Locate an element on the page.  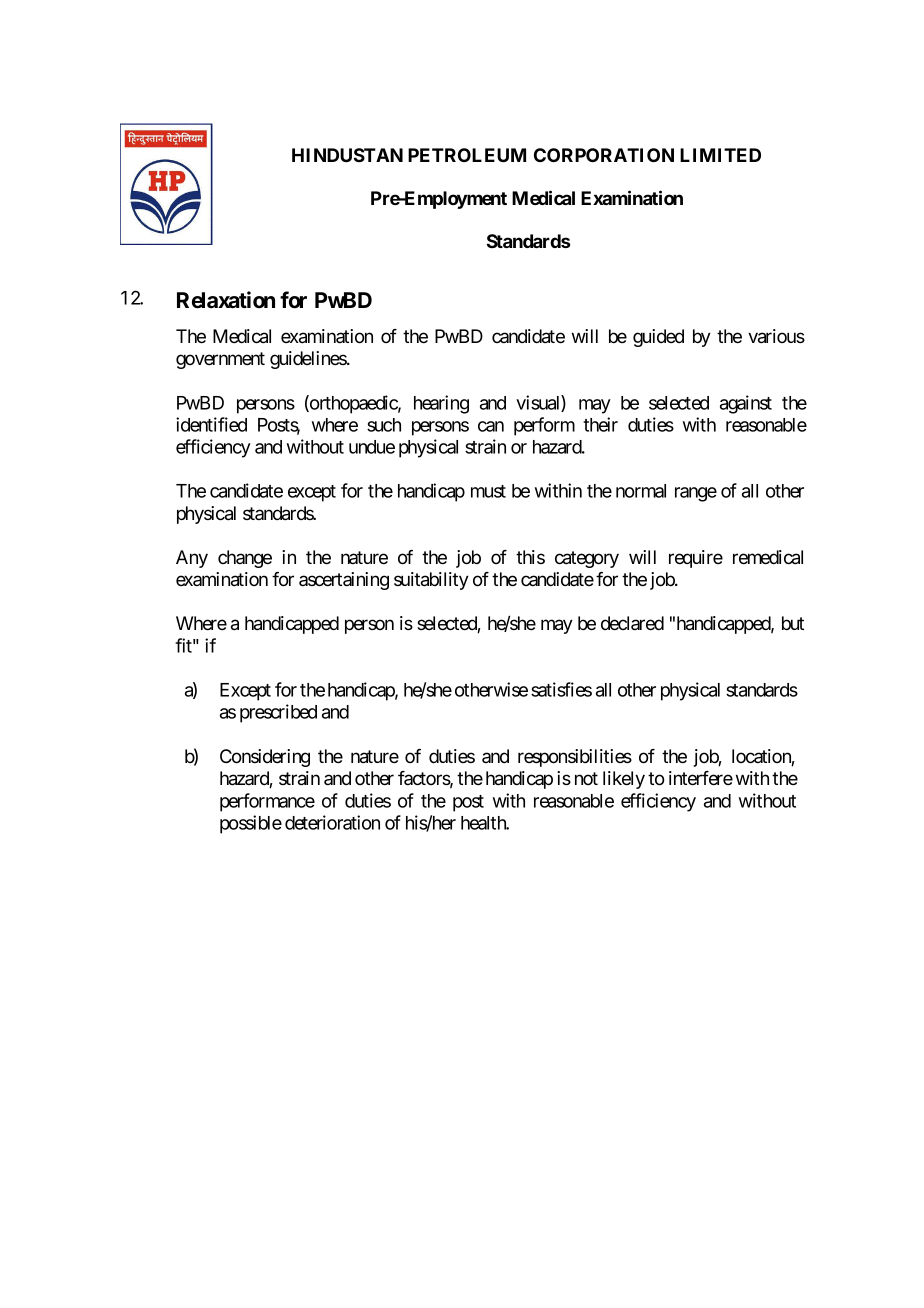
must is located at coordinates (488, 491).
